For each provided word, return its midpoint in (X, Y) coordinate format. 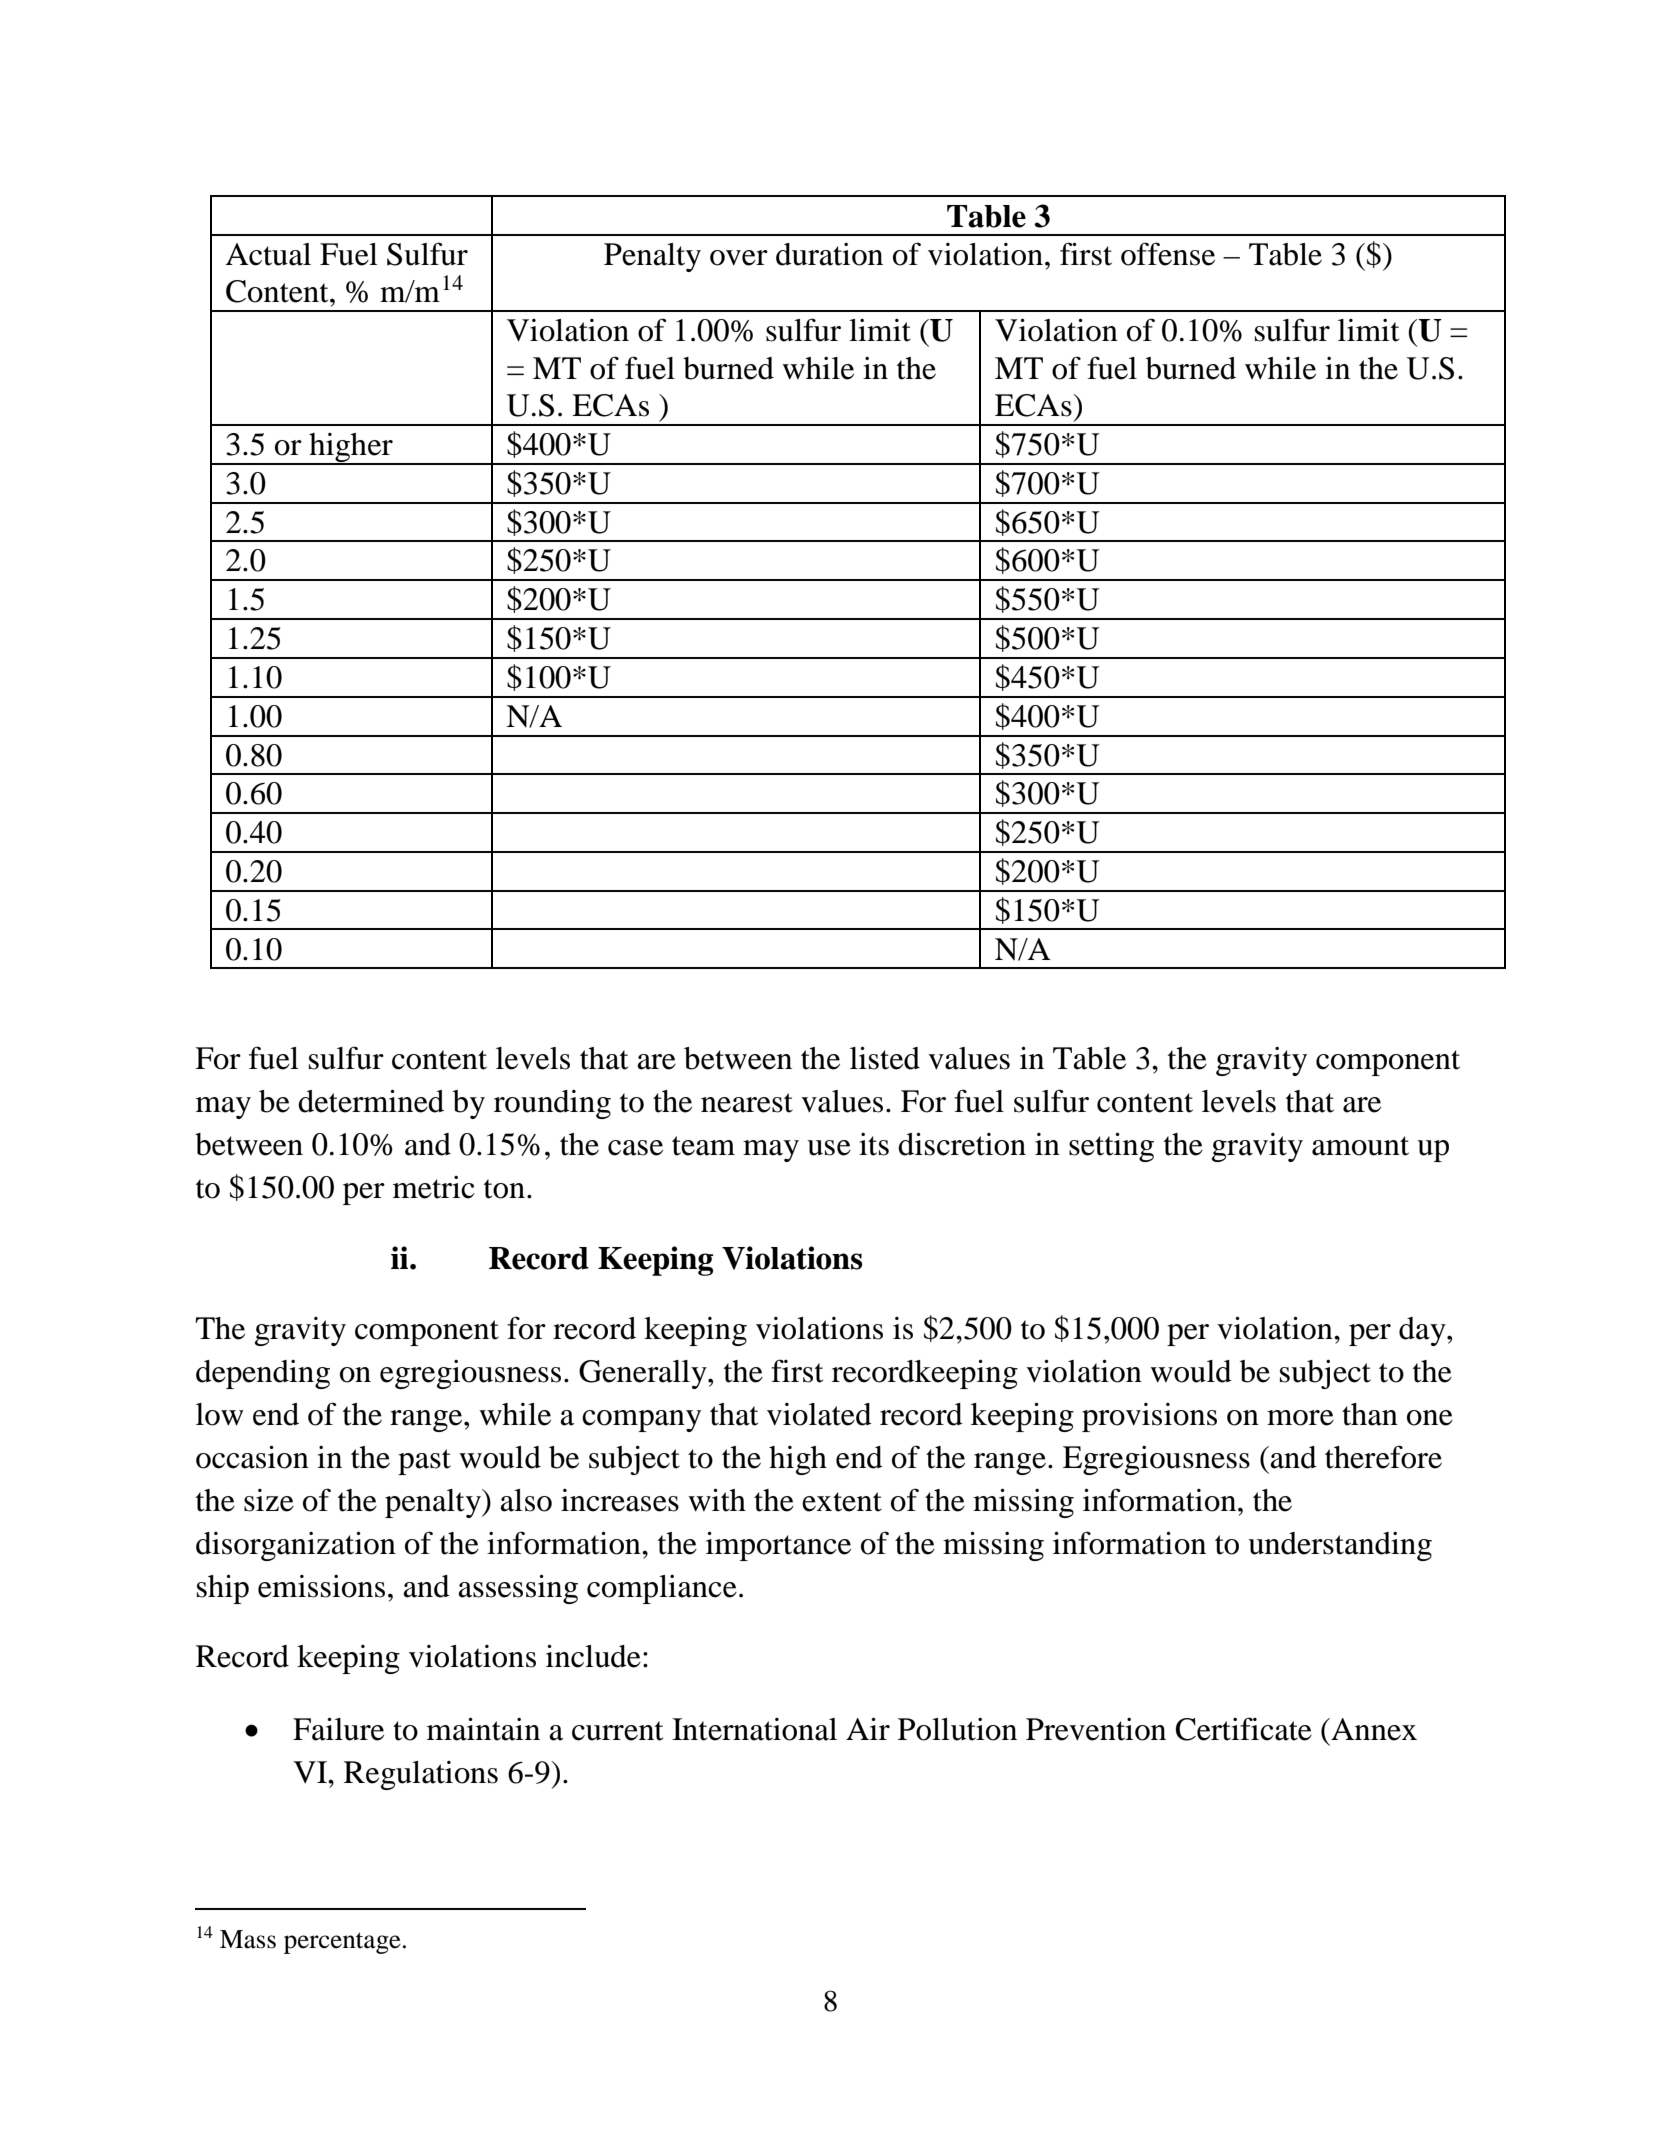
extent (842, 1502)
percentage (342, 1943)
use (829, 1148)
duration (829, 254)
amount (1360, 1146)
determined (371, 1101)
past (424, 1462)
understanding (1340, 1546)
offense (1168, 254)
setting (1111, 1147)
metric (434, 1187)
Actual (268, 254)
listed (885, 1058)
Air (868, 1728)
